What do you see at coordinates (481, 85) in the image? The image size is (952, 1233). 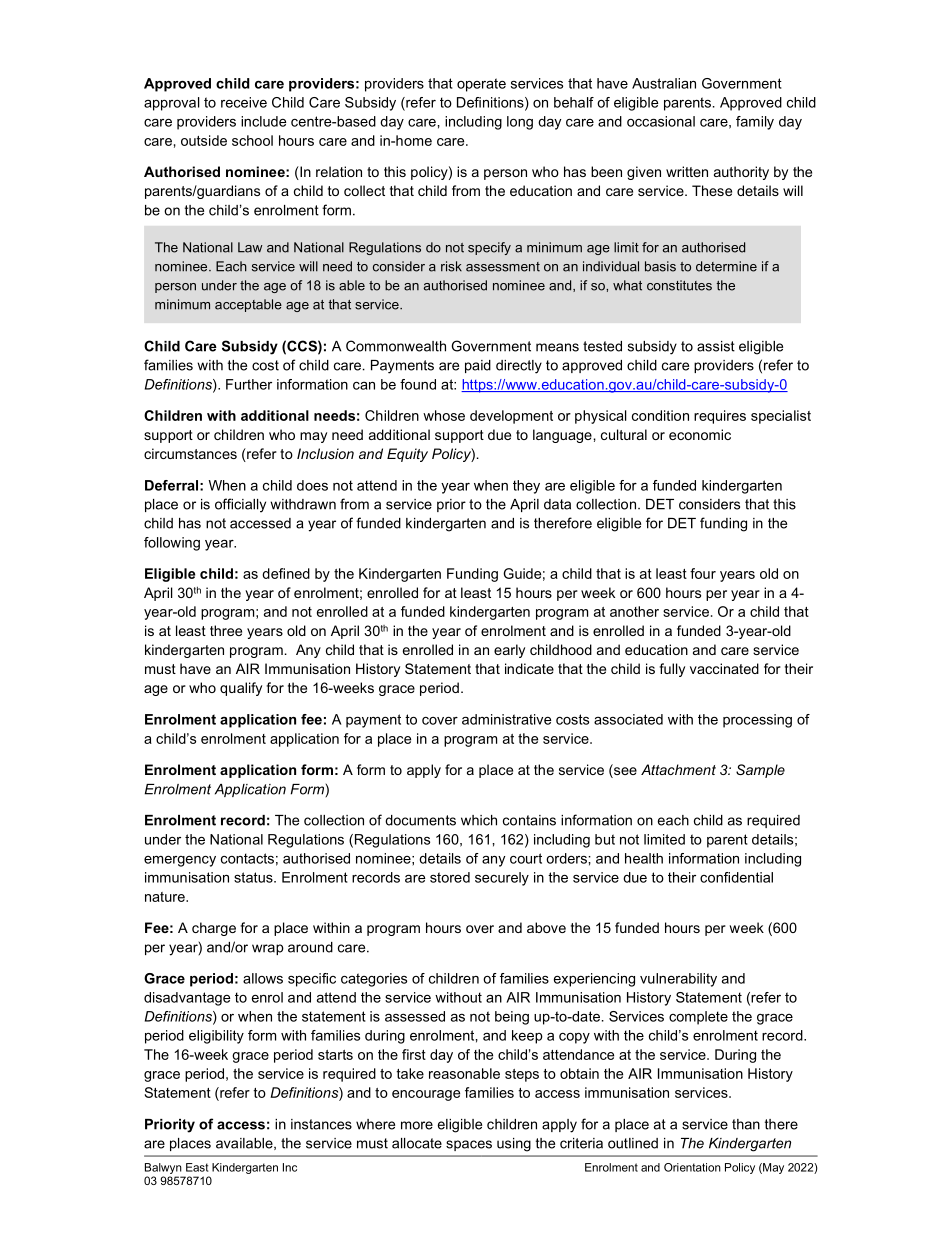 I see `operate` at bounding box center [481, 85].
